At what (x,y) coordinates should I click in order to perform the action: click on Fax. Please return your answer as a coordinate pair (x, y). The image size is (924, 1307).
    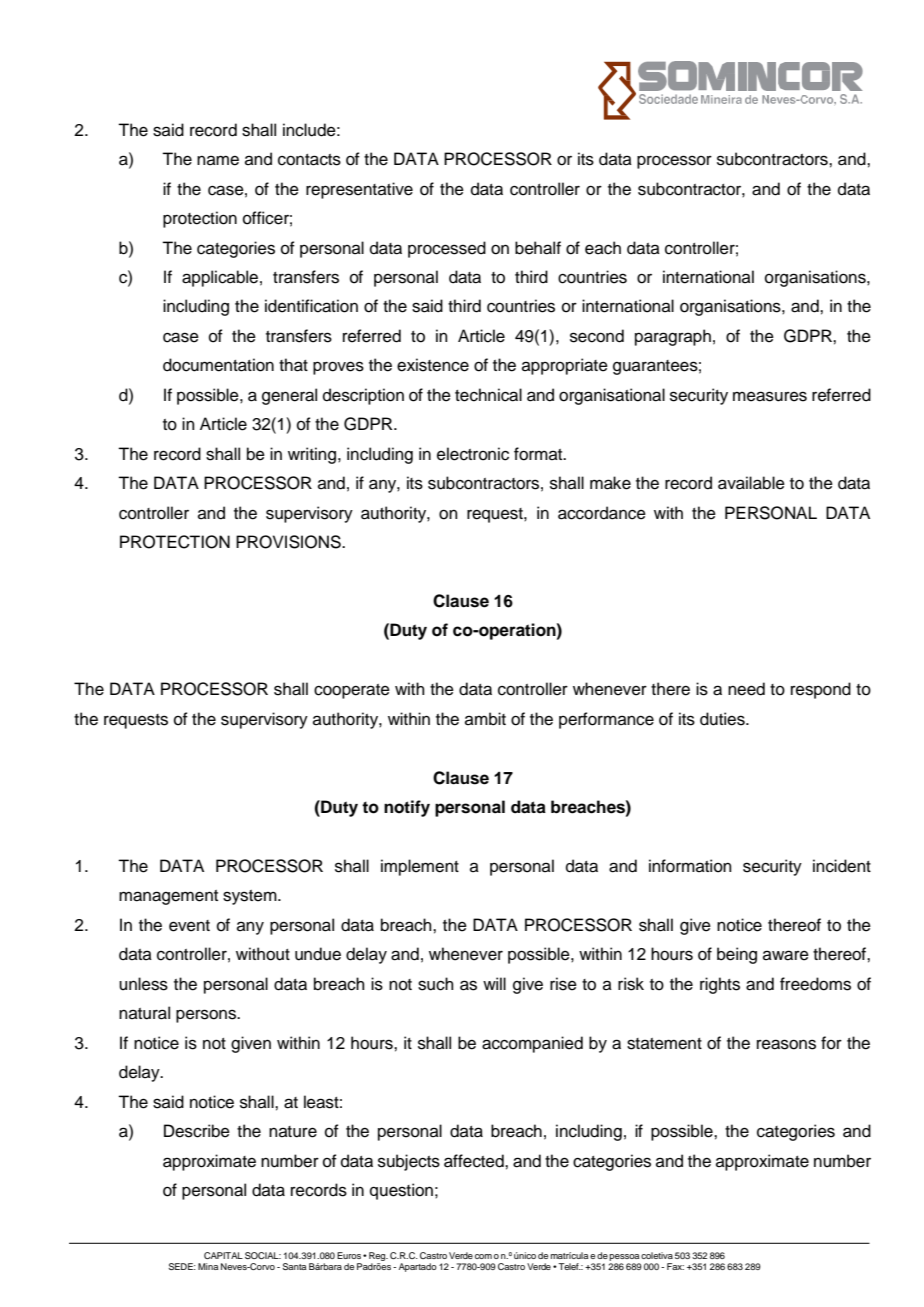
    Looking at the image, I should click on (675, 1266).
